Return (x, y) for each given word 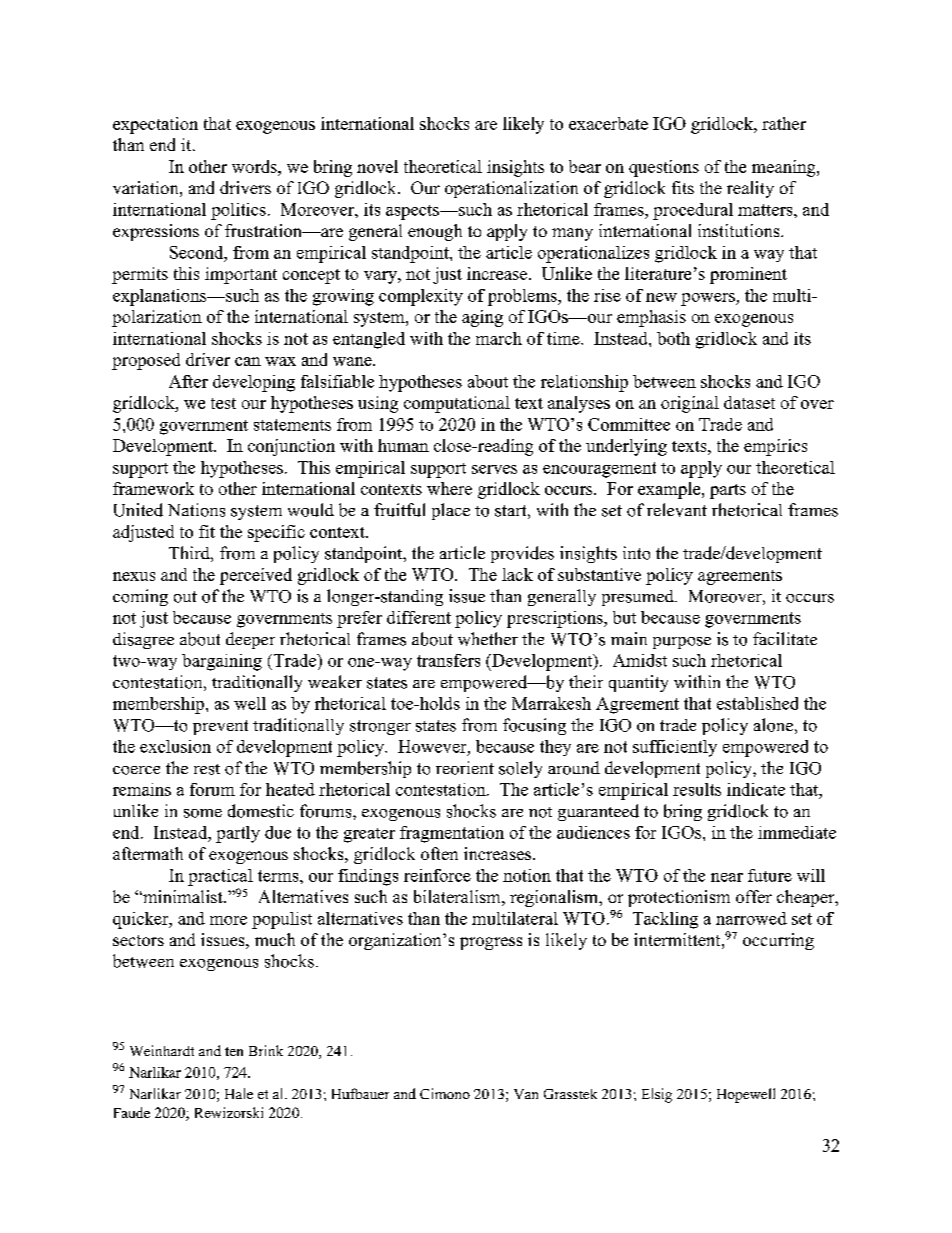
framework (153, 488)
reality (750, 189)
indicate (756, 789)
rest (207, 769)
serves (494, 469)
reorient (465, 768)
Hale (239, 1093)
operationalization (511, 189)
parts (728, 491)
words (255, 166)
